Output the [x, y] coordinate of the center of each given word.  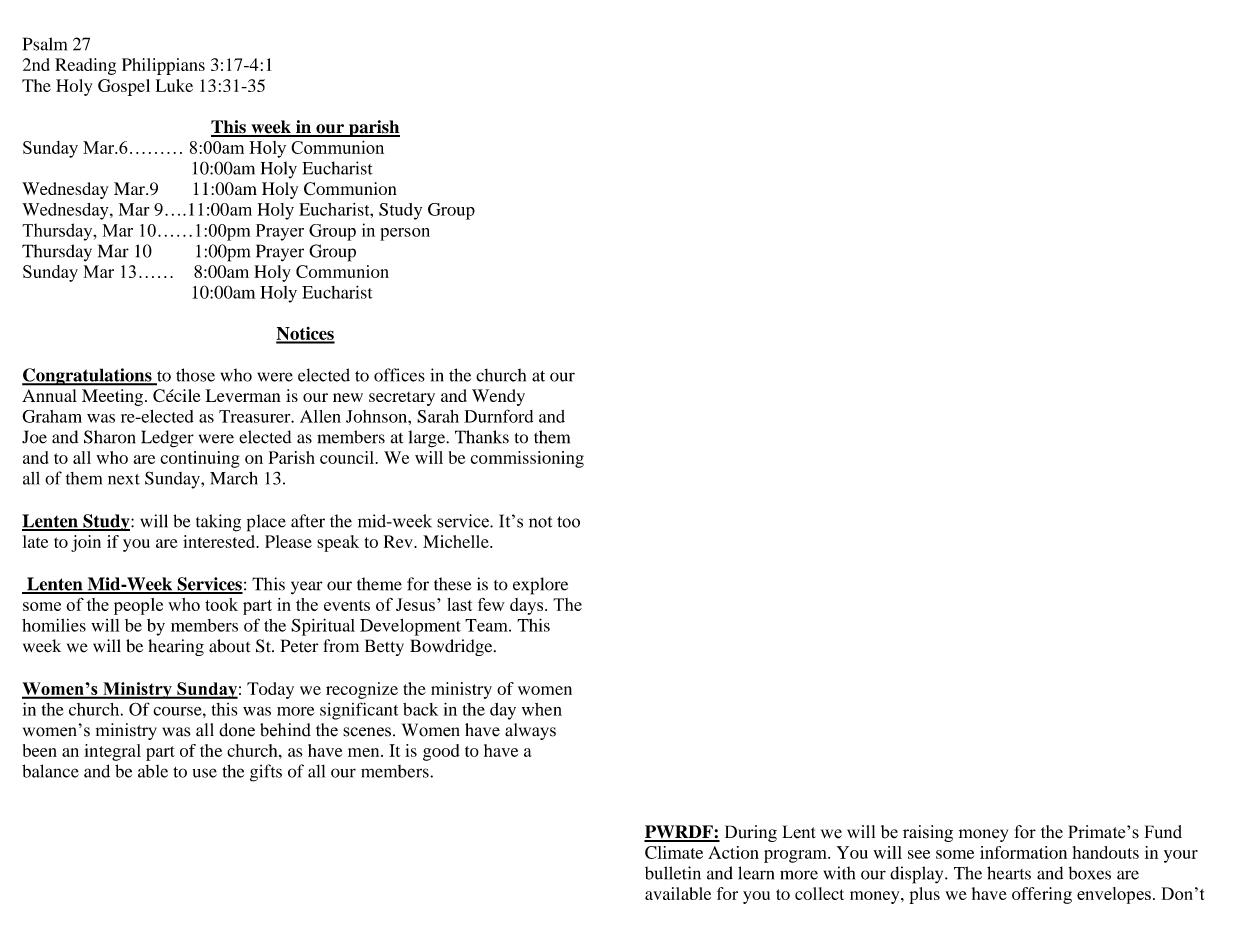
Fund [1163, 832]
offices [399, 375]
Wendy [498, 397]
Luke [174, 85]
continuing [200, 459]
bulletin [673, 873]
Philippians [163, 66]
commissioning [527, 459]
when [542, 709]
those [195, 375]
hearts [1009, 873]
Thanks [482, 437]
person [405, 234]
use [205, 773]
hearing [176, 647]
